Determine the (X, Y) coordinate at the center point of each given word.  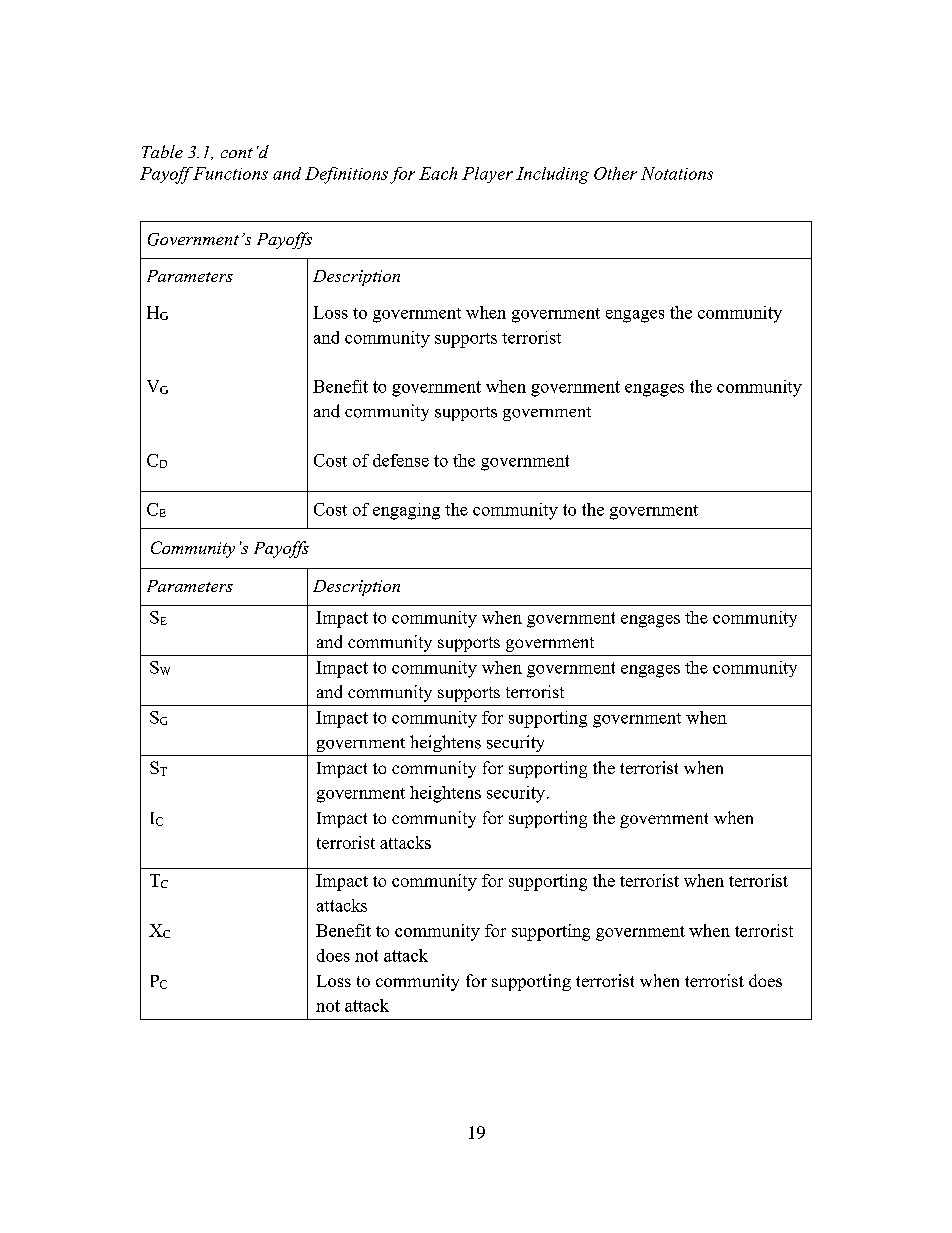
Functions (230, 173)
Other (615, 173)
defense (401, 460)
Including (552, 175)
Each (438, 173)
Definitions (346, 175)
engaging (406, 511)
